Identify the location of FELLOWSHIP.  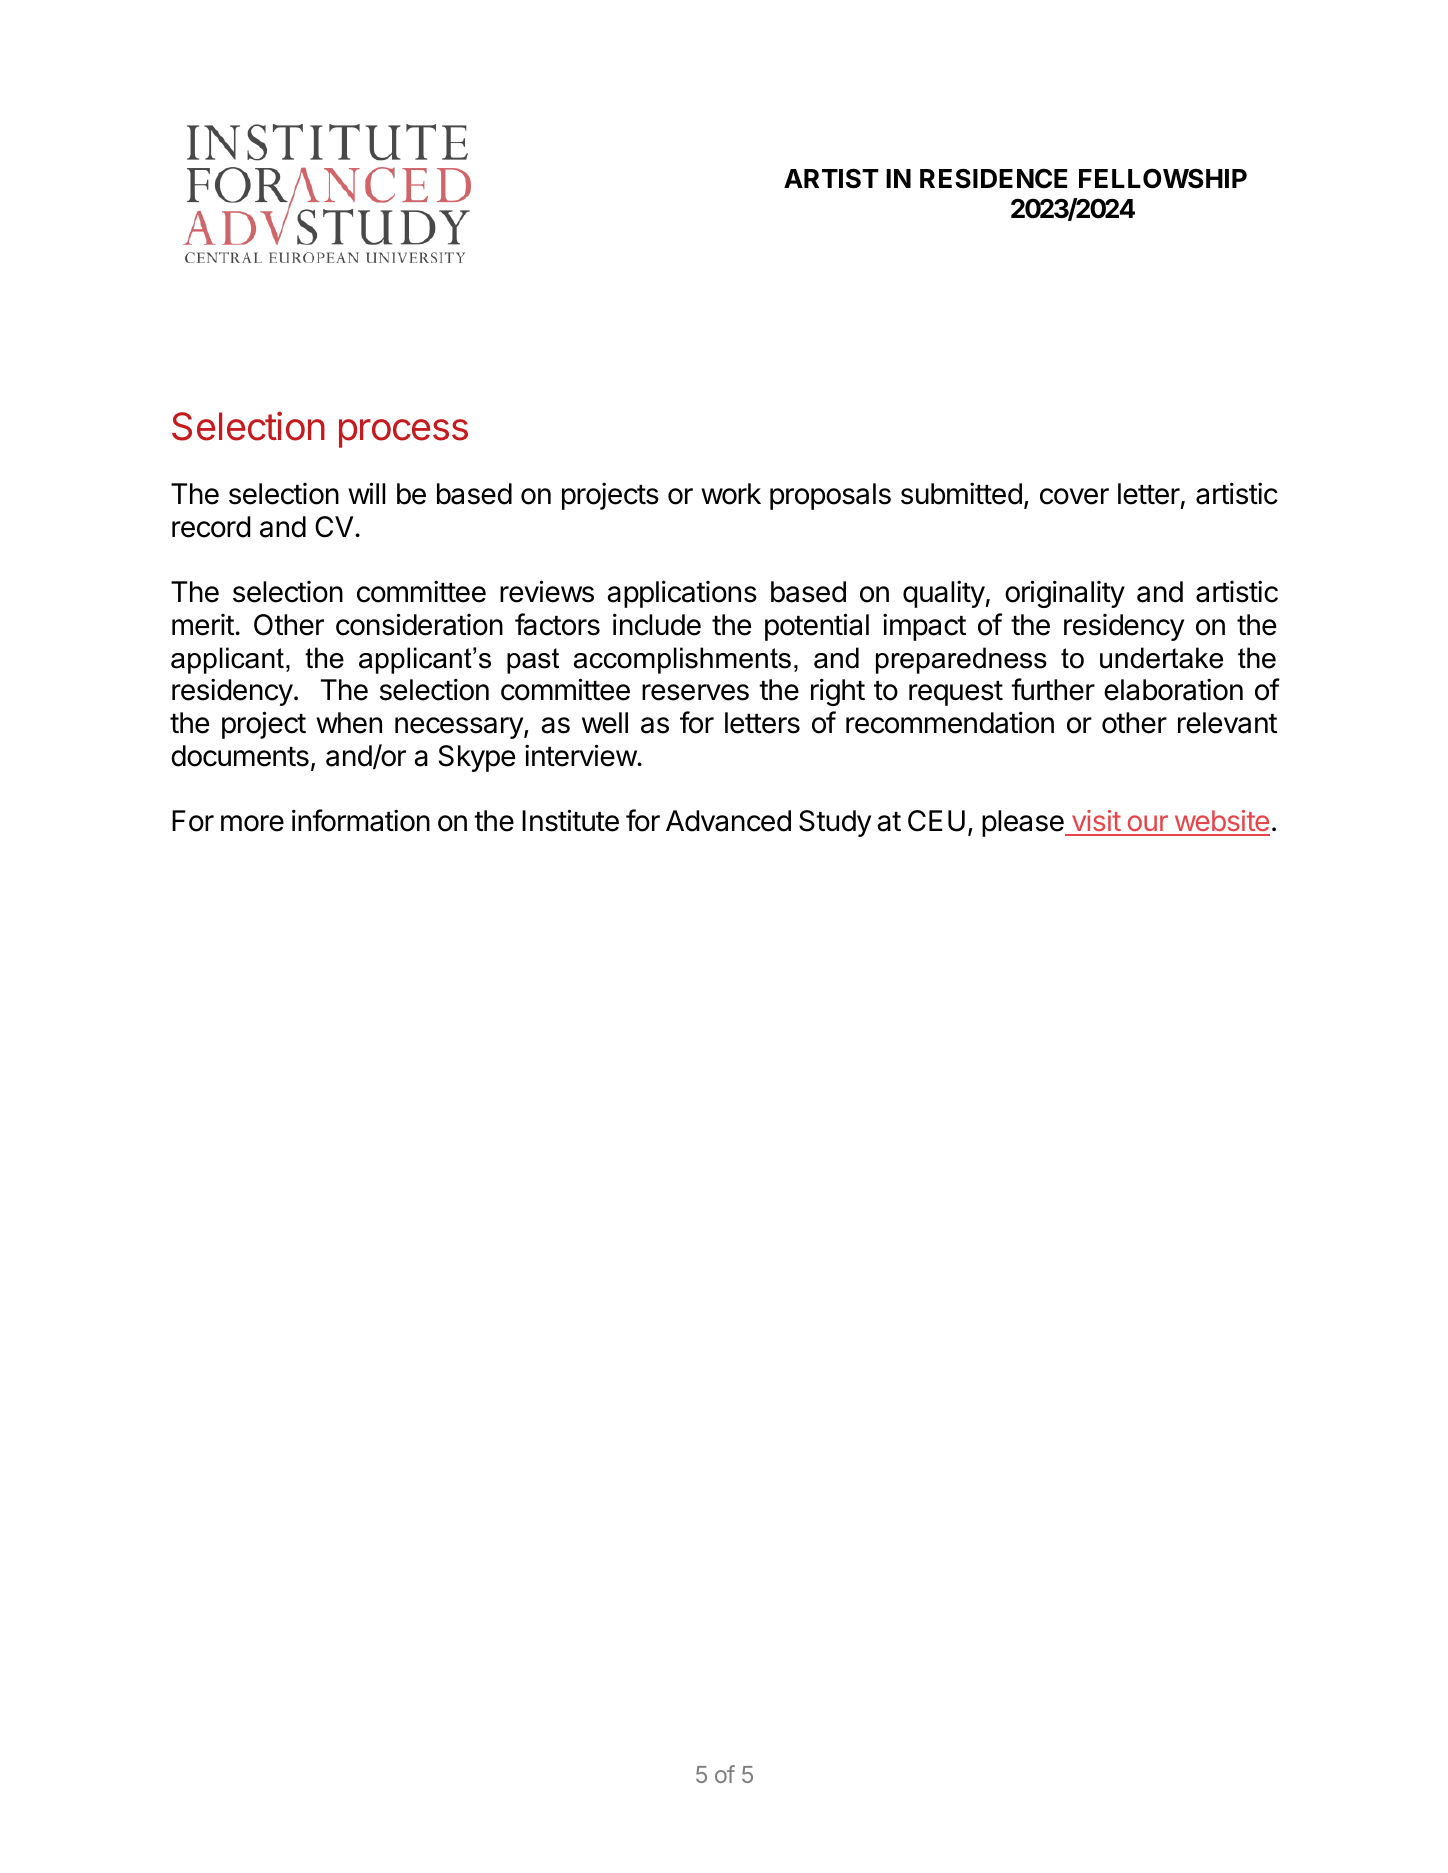
(1163, 178).
